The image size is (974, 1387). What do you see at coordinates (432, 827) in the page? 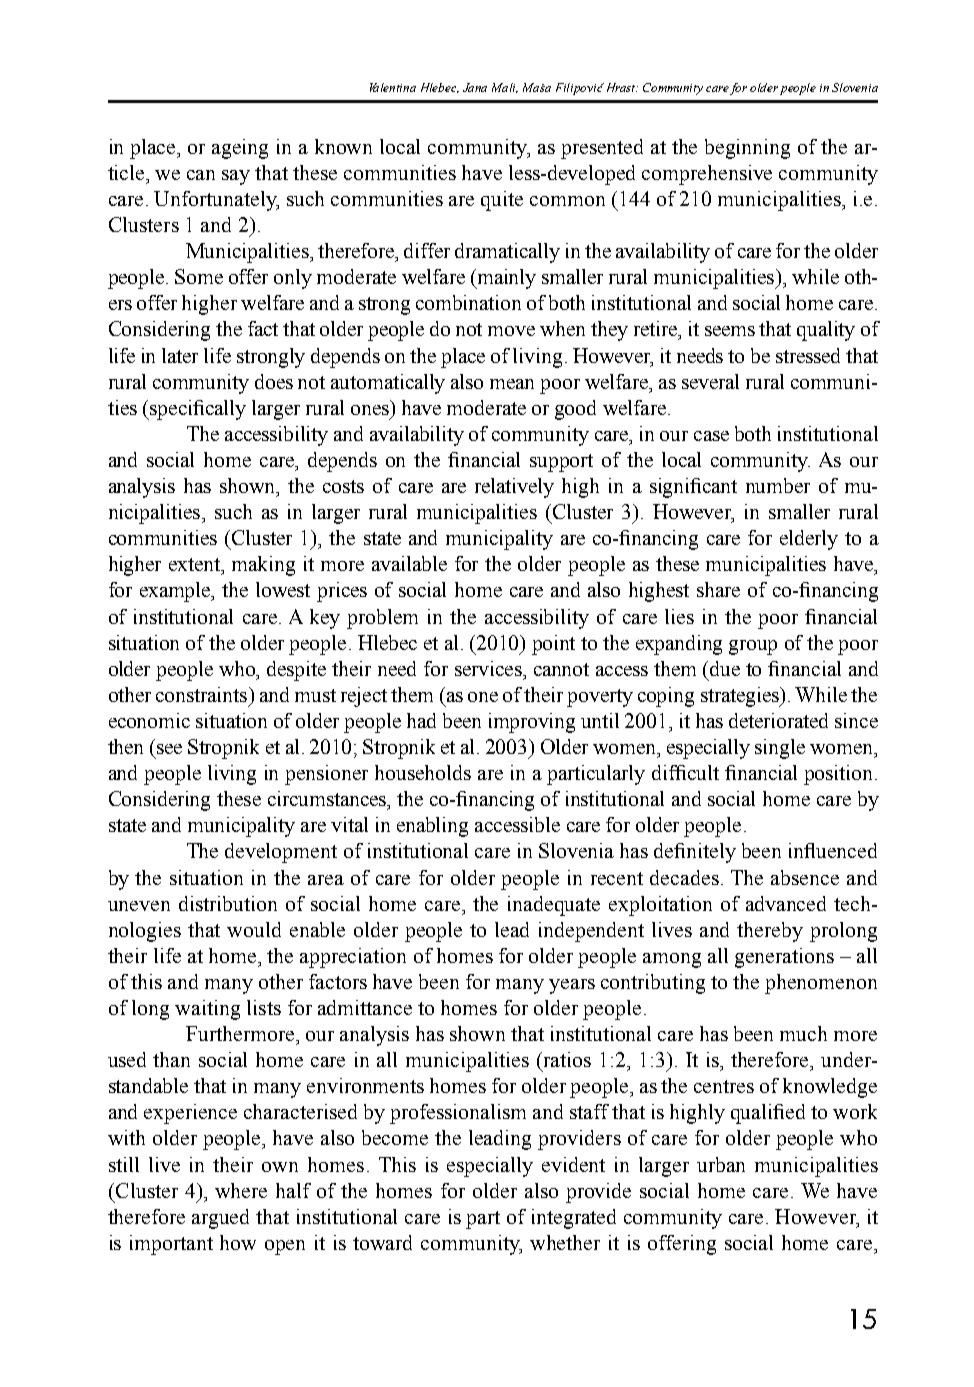
I see `enabling` at bounding box center [432, 827].
